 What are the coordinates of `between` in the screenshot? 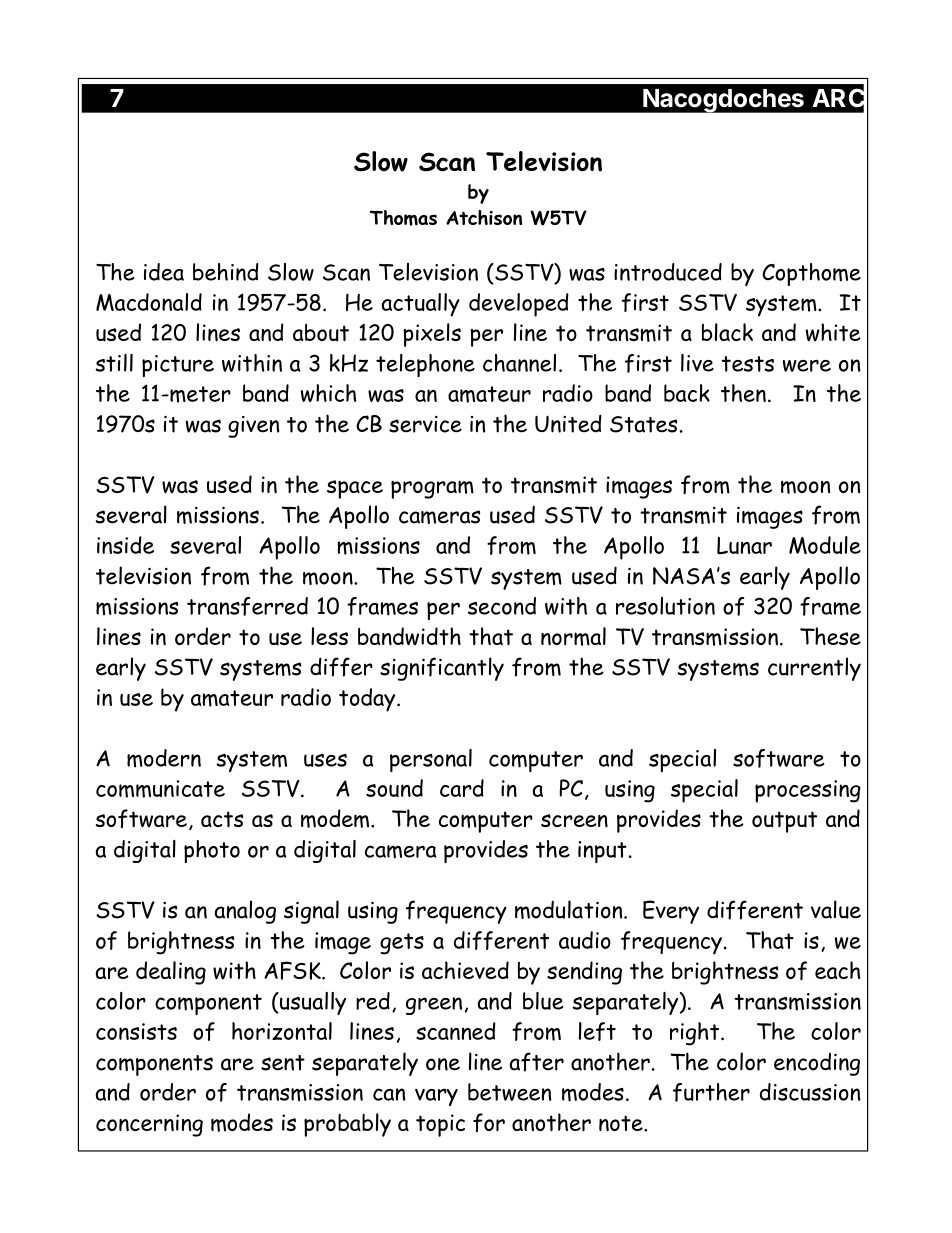 It's located at (510, 1092).
